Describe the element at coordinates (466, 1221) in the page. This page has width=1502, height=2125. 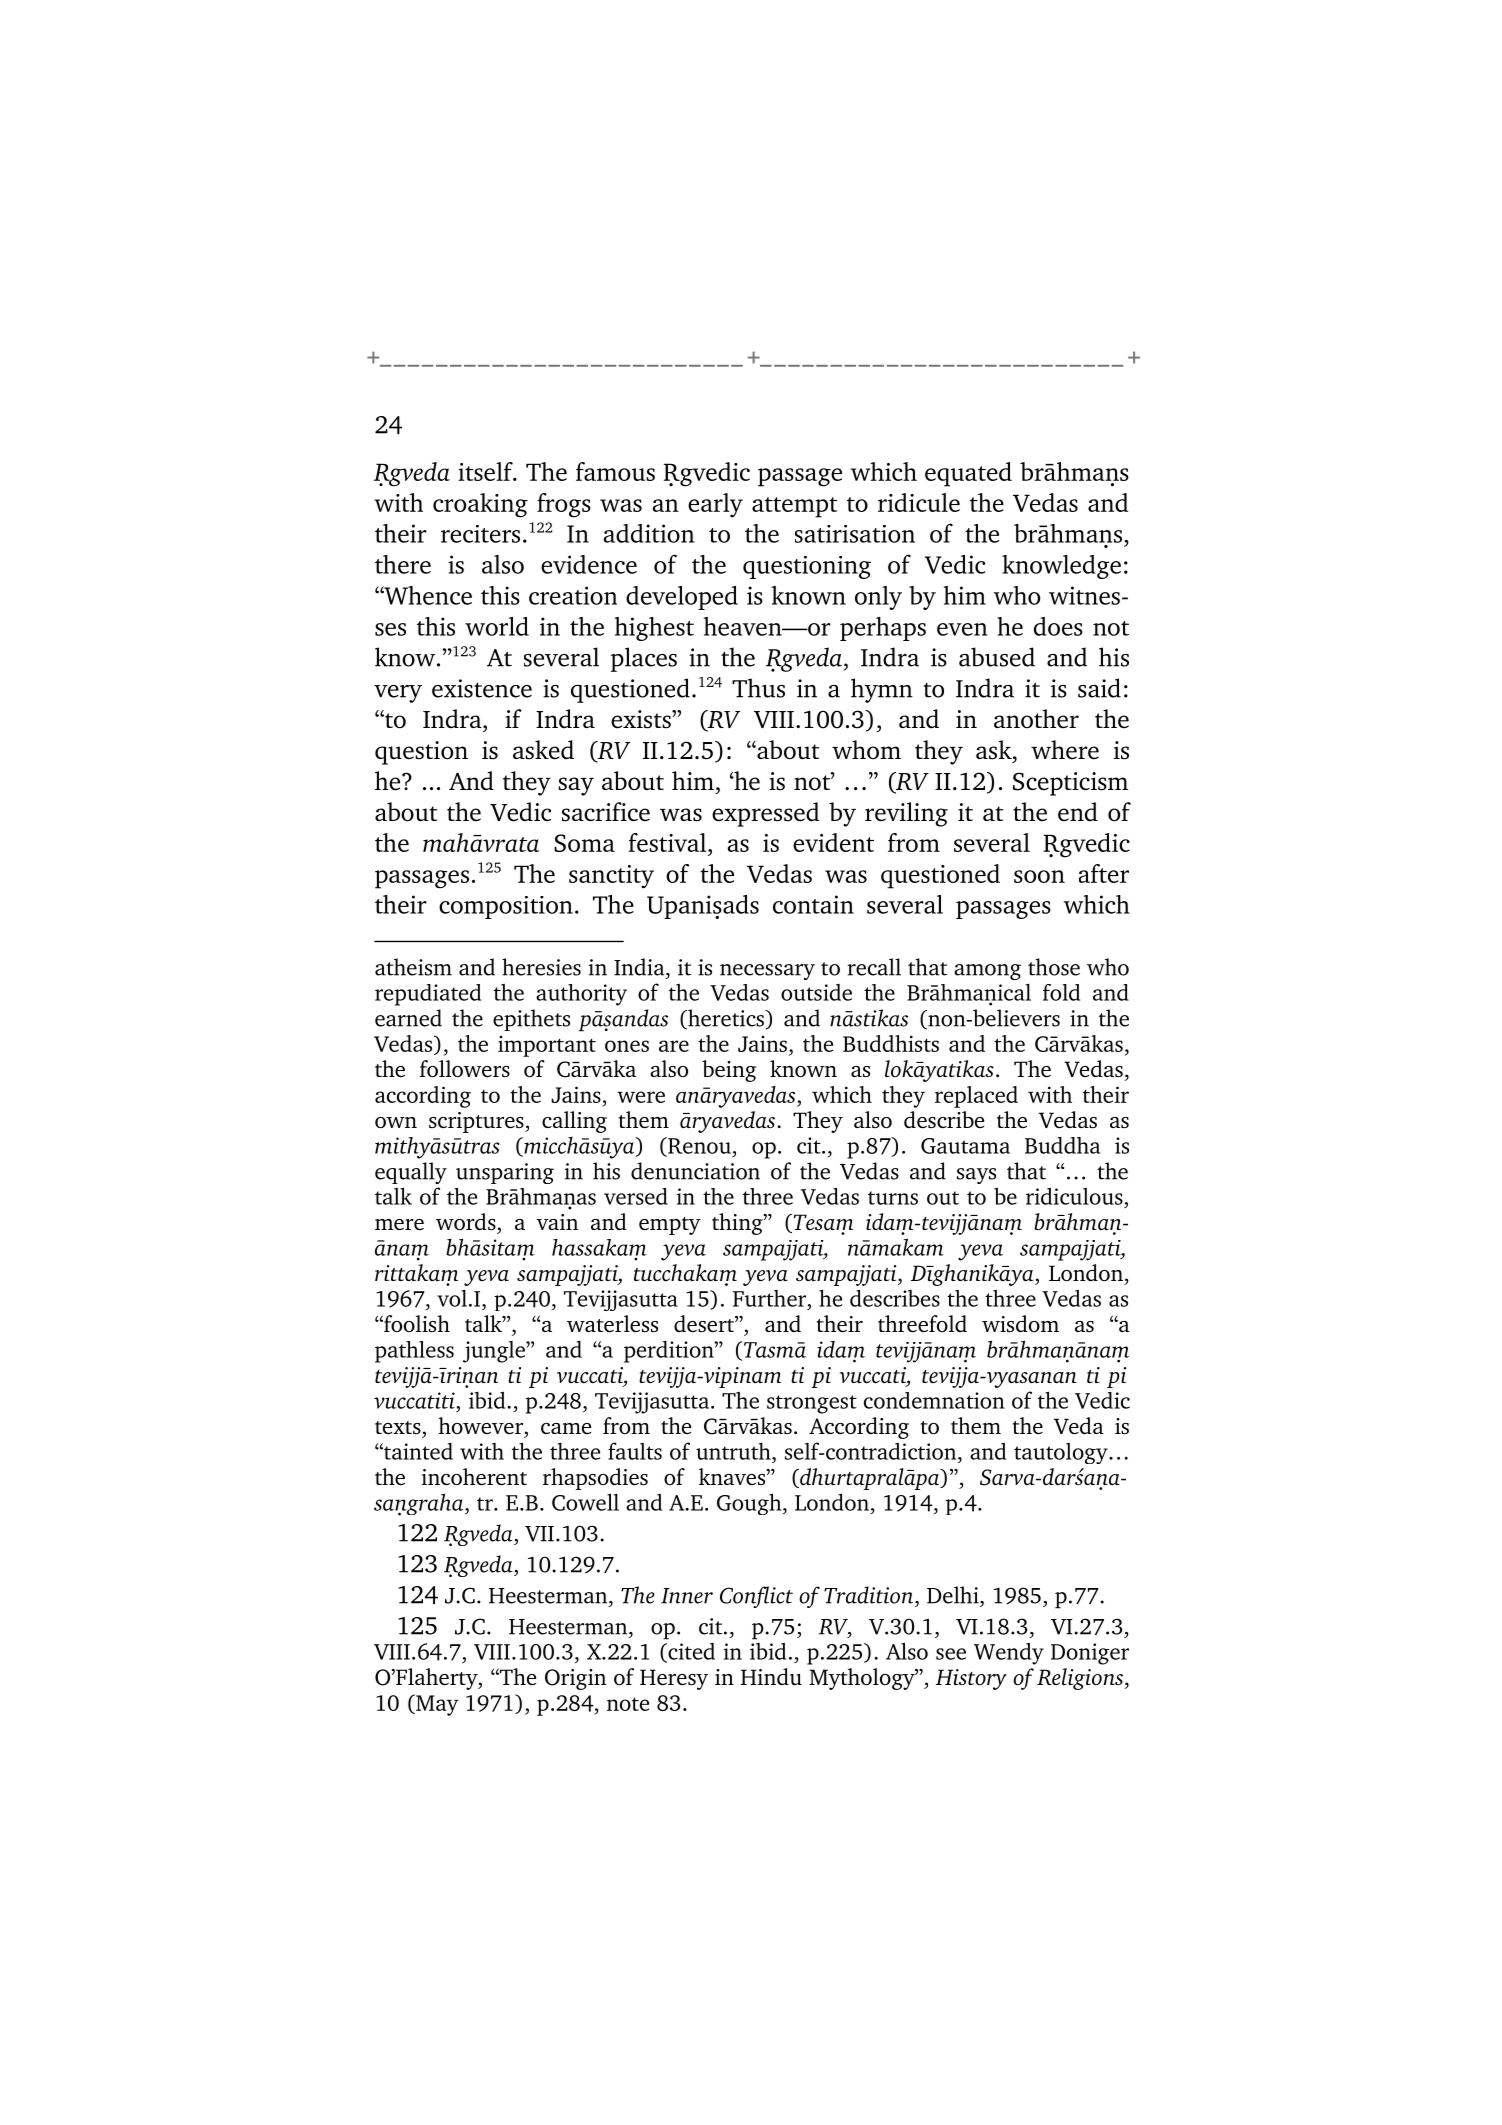
I see `words` at that location.
